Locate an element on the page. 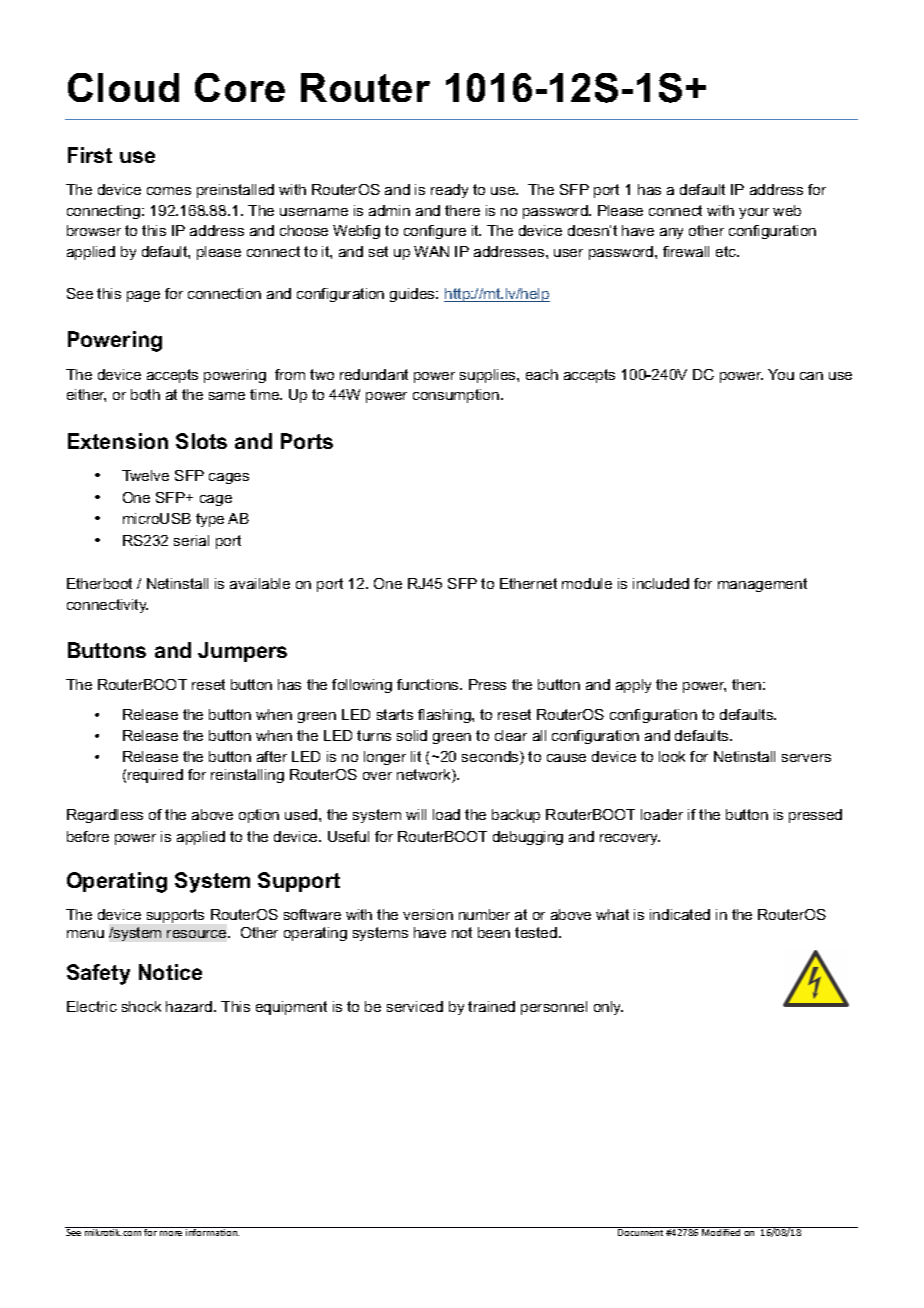  Cloud is located at coordinates (123, 87).
